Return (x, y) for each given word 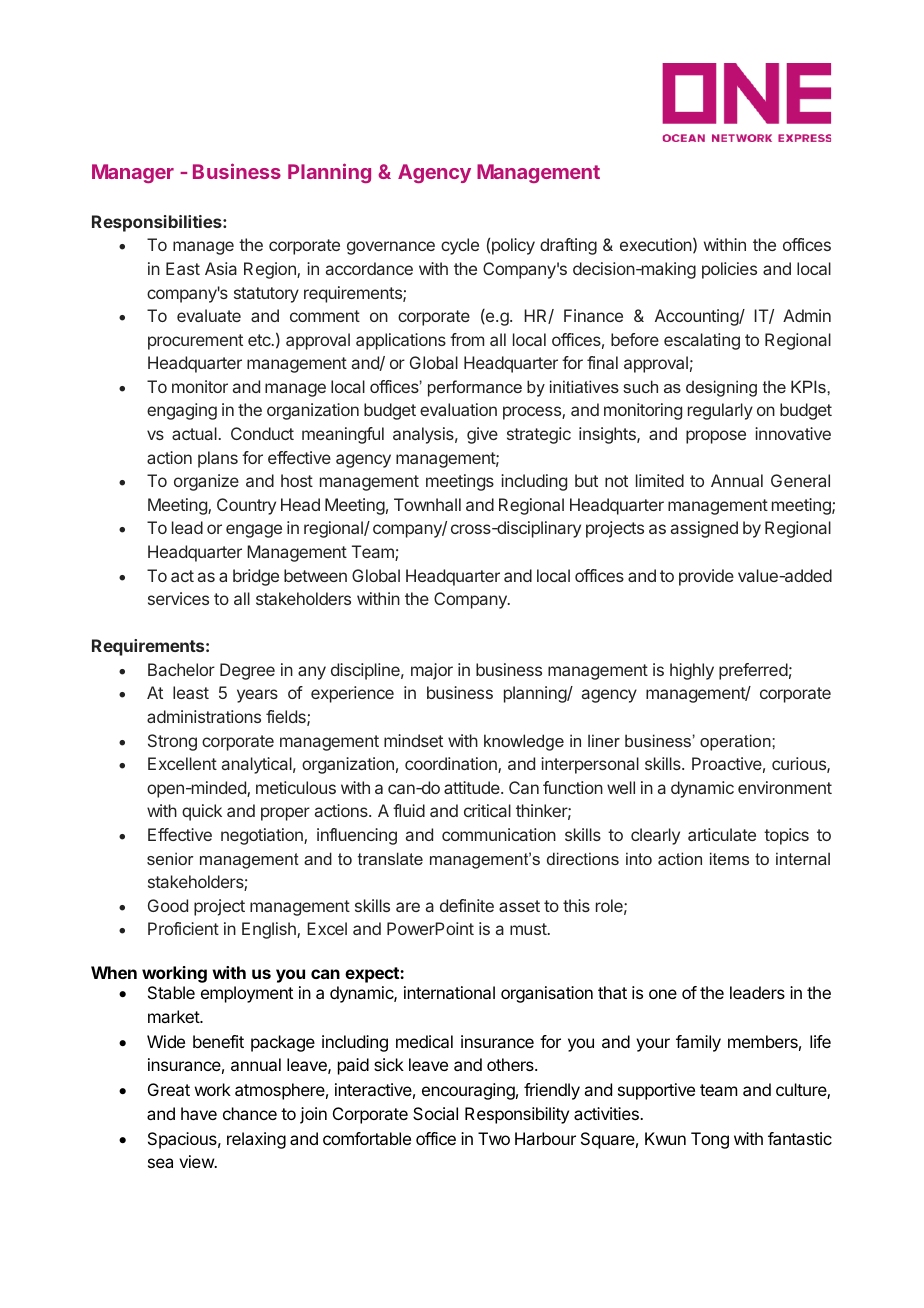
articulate (722, 834)
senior (170, 858)
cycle (460, 246)
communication (499, 834)
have (199, 1113)
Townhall (427, 504)
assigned (704, 529)
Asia (221, 268)
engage (254, 531)
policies (729, 270)
